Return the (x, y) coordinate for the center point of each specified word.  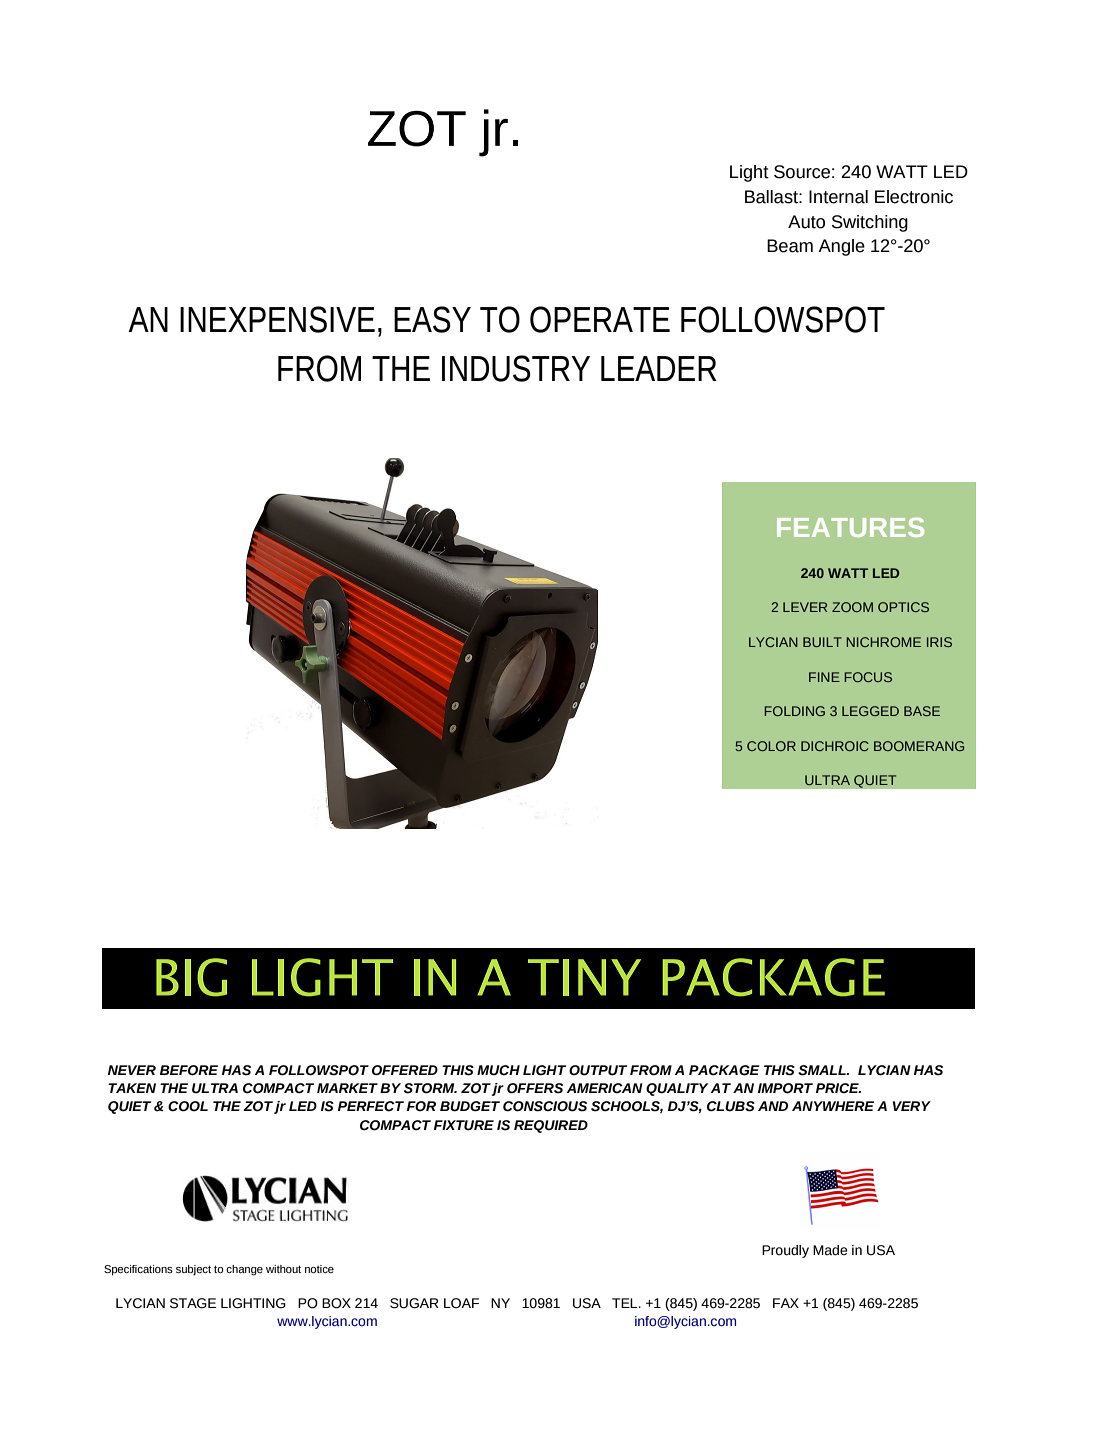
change (244, 1270)
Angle (841, 247)
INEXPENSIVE (277, 319)
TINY (584, 977)
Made (830, 1250)
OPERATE (600, 319)
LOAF (461, 1303)
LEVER (805, 607)
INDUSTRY (516, 368)
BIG (191, 977)
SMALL (823, 1070)
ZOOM (852, 607)
